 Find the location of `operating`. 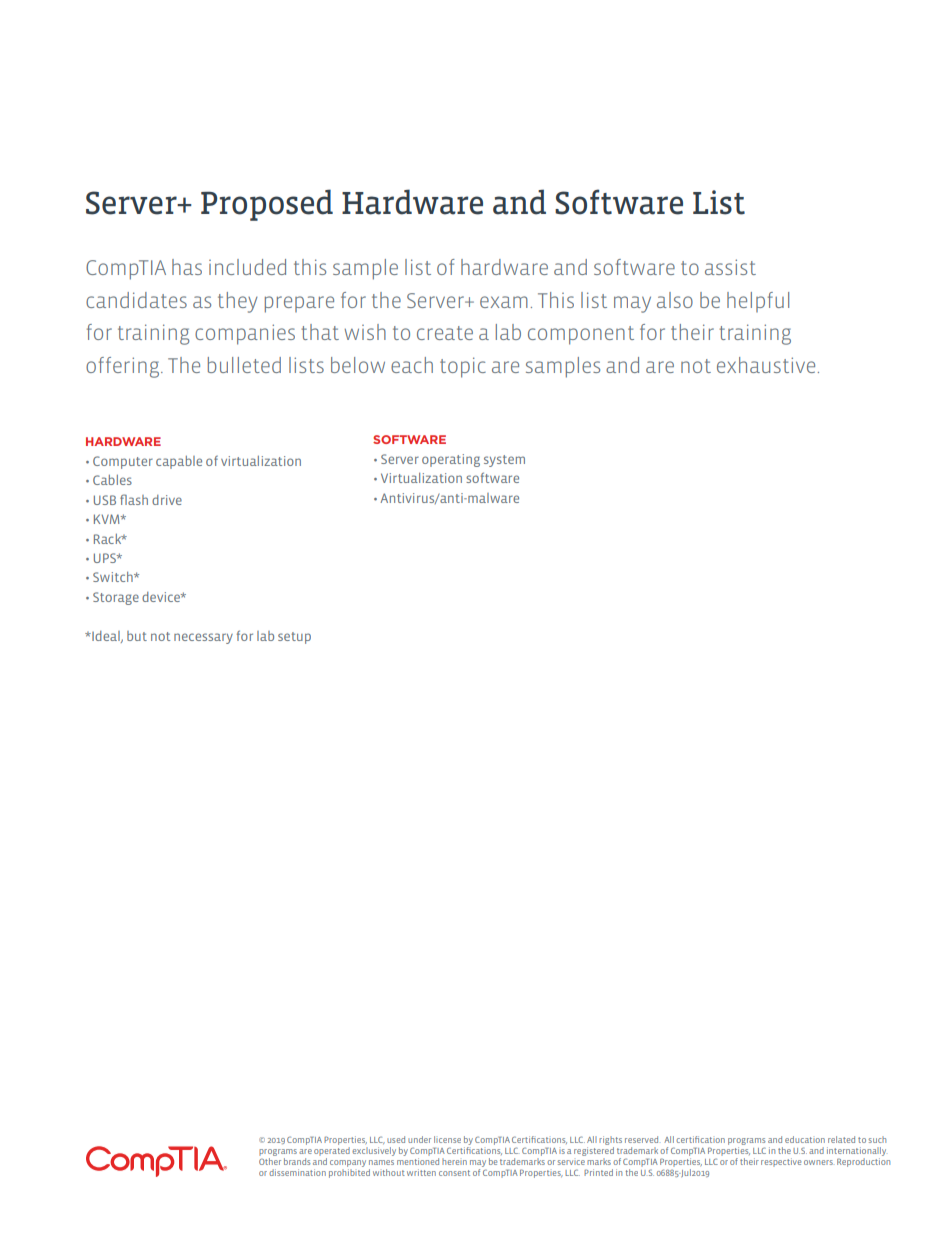

operating is located at coordinates (451, 460).
